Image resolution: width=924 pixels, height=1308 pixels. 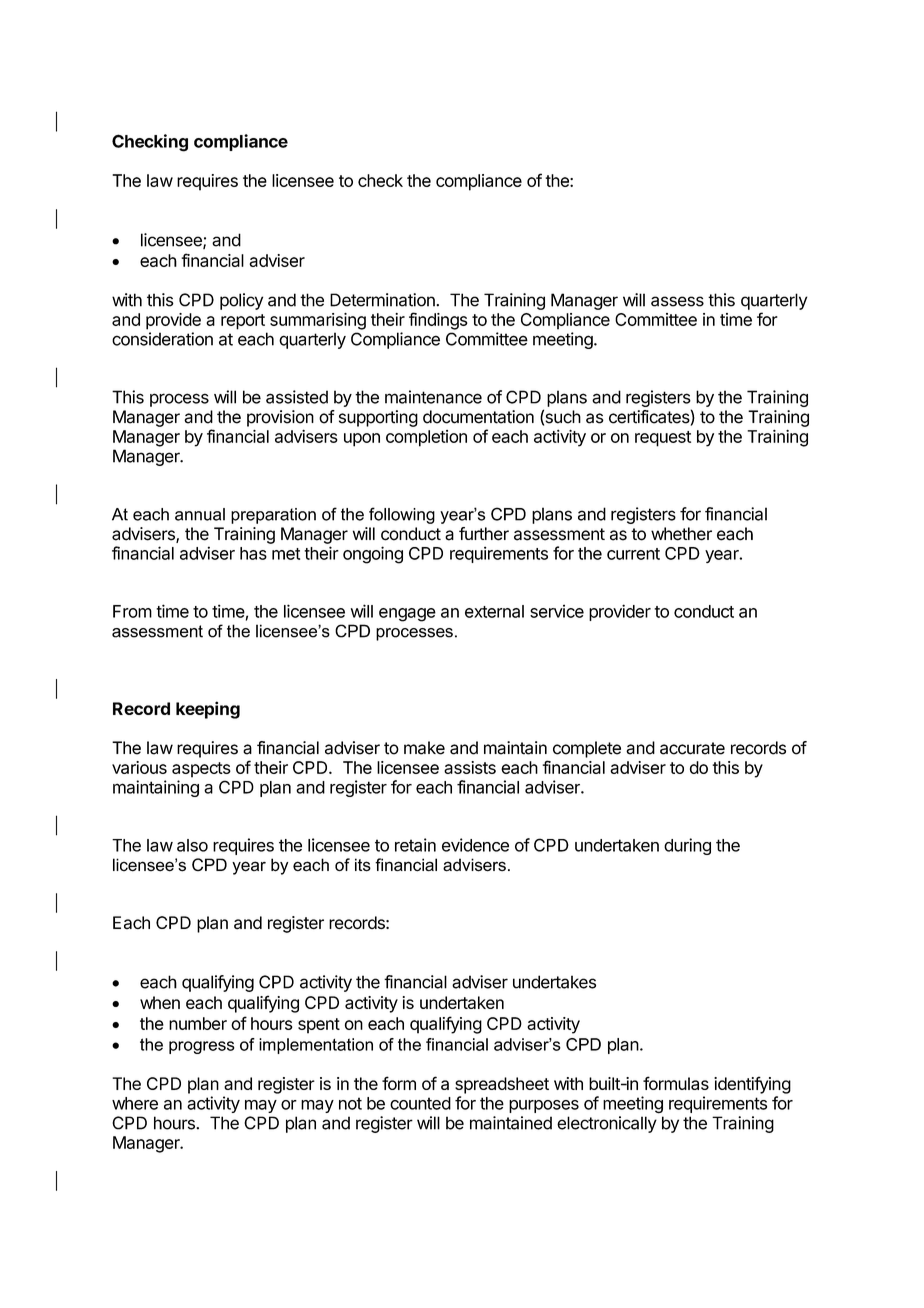 What do you see at coordinates (663, 439) in the image?
I see `request` at bounding box center [663, 439].
